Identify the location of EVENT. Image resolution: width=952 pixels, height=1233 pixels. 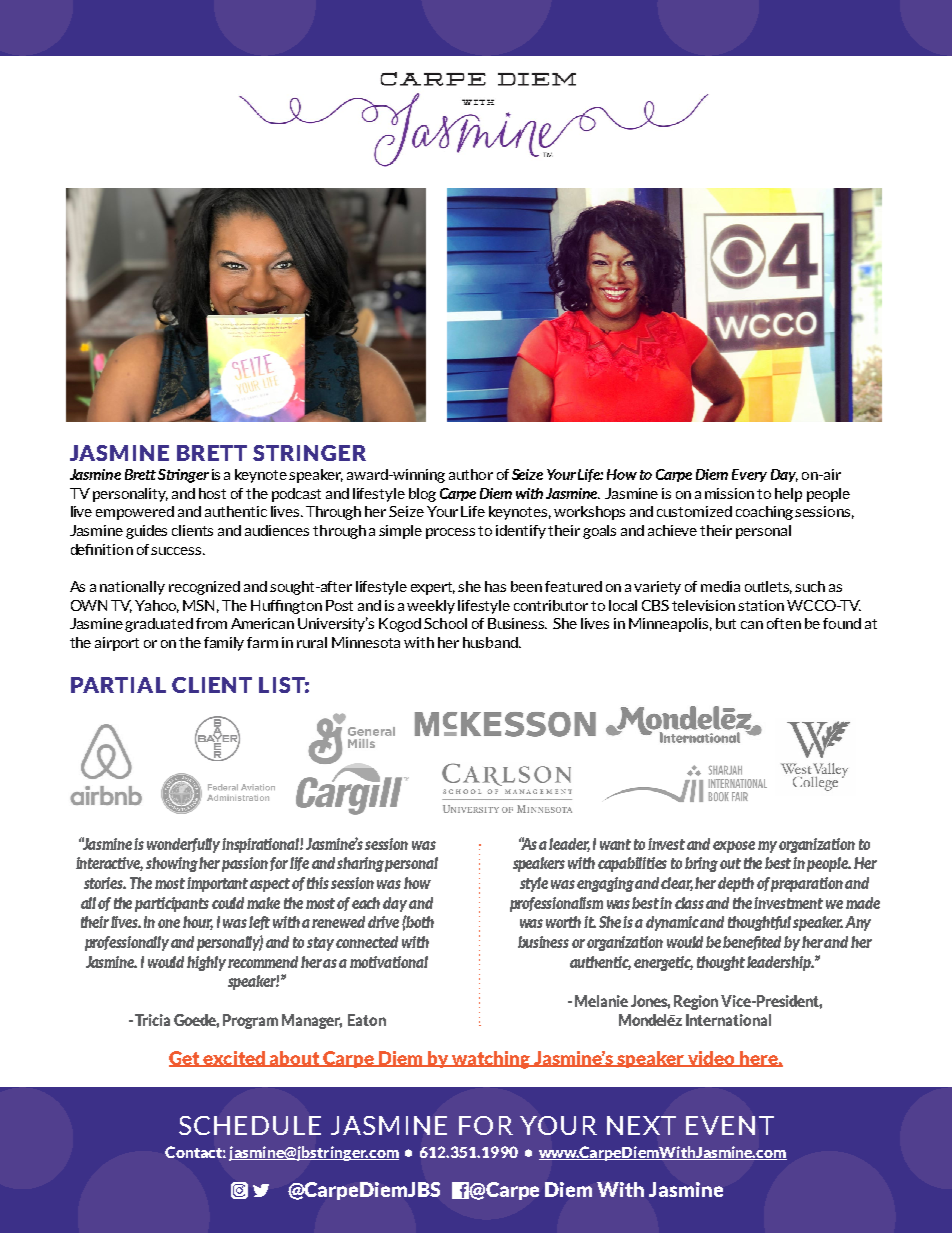
(730, 1125).
